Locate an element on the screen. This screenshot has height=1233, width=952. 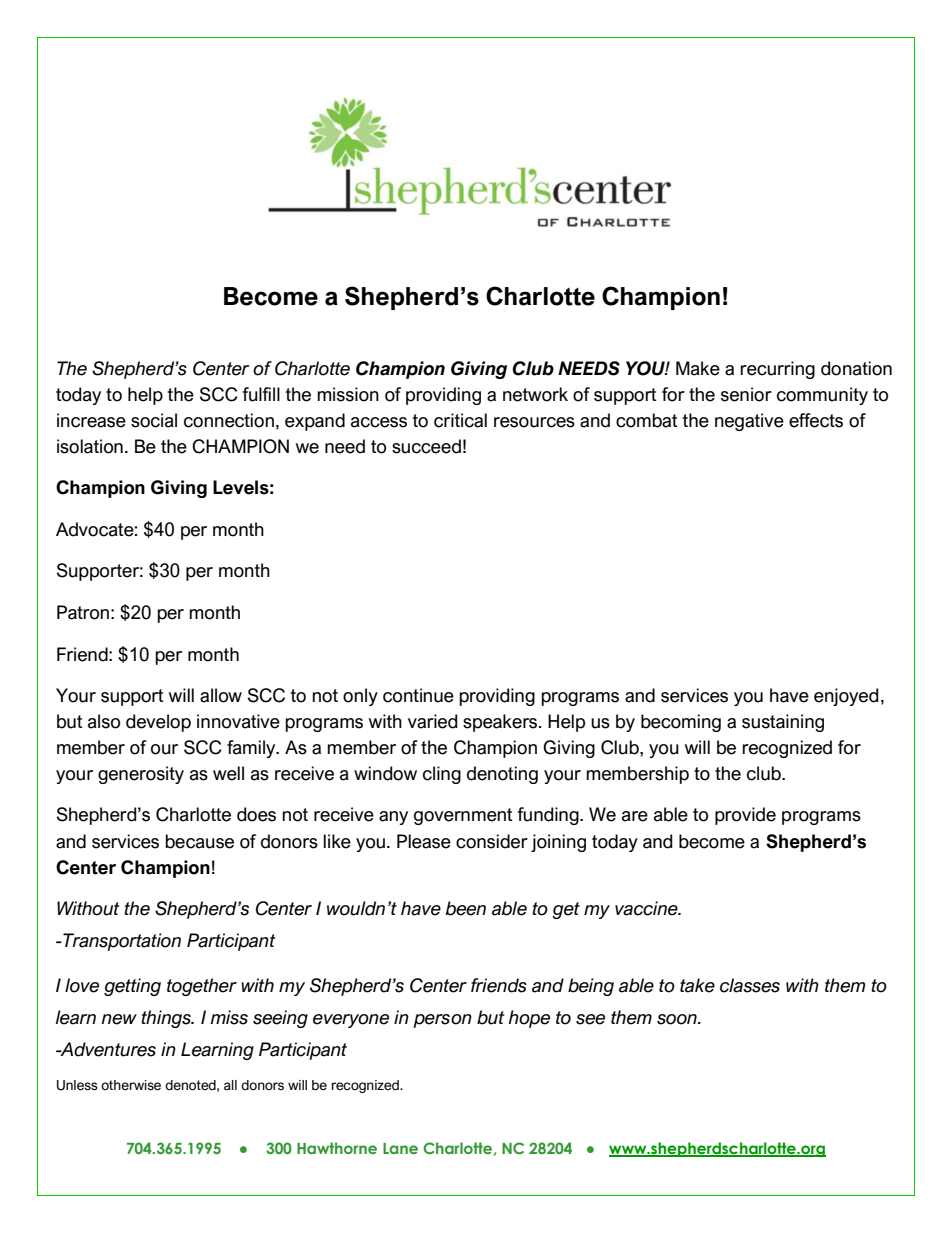
continue is located at coordinates (418, 695).
